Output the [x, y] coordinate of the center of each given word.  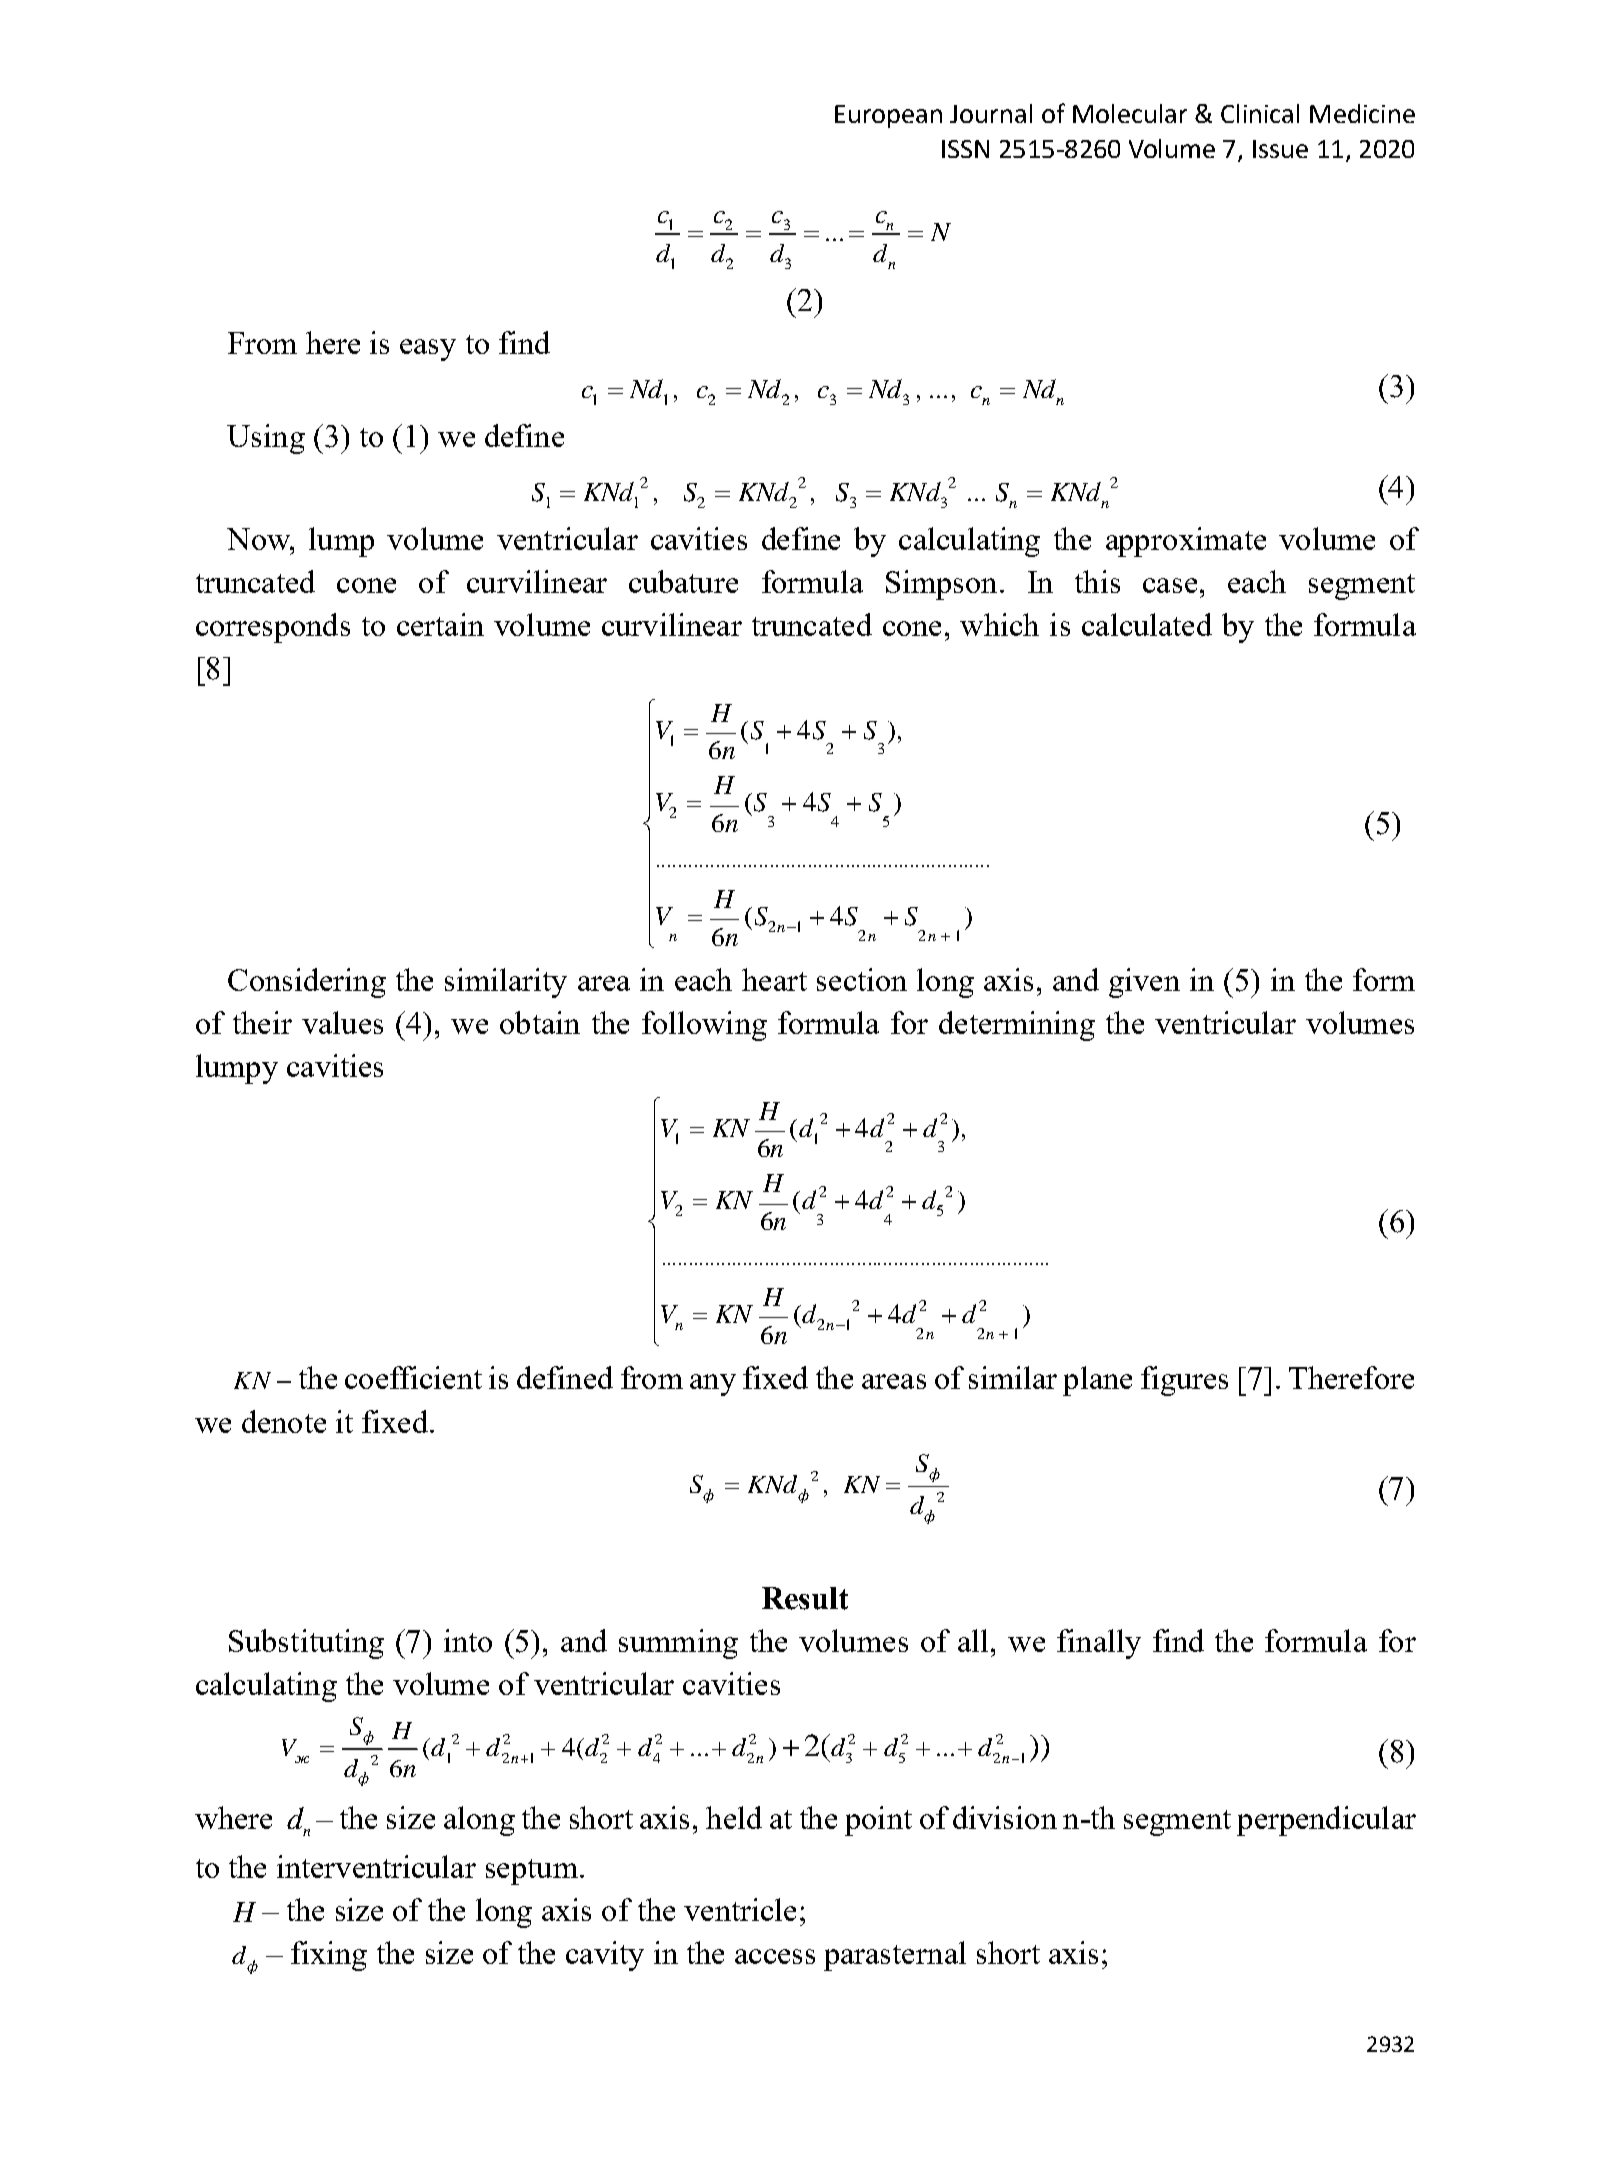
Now [260, 540]
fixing [329, 1956]
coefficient [413, 1377]
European [888, 116]
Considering [307, 983]
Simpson [941, 585]
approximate [1186, 542]
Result [805, 1598]
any [713, 1385]
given [1144, 983]
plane [1097, 1381]
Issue [1280, 149]
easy [428, 350]
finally [1099, 1644]
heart [774, 979]
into [468, 1640]
